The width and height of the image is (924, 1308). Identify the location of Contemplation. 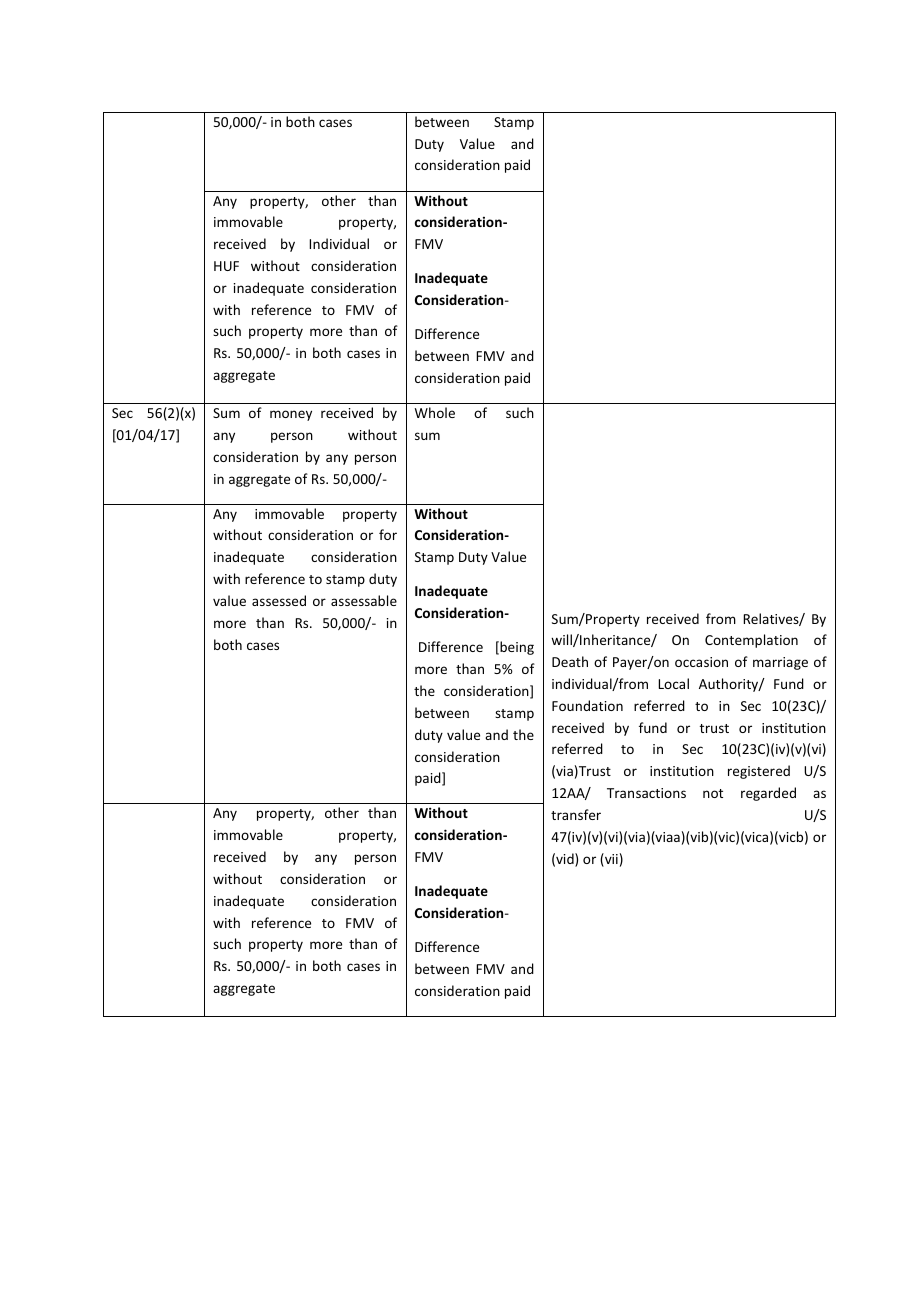
(751, 641).
